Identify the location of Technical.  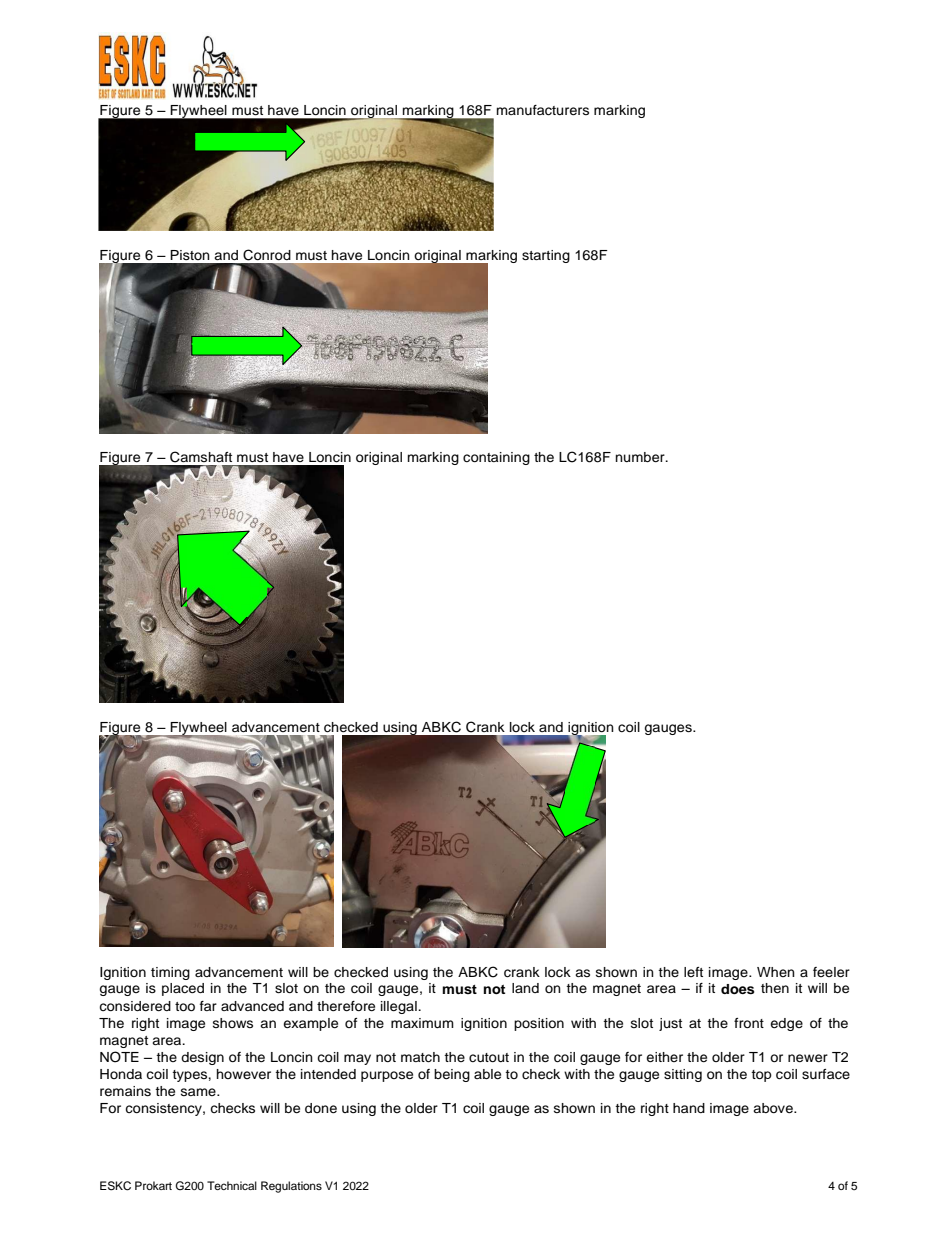
(232, 1185).
